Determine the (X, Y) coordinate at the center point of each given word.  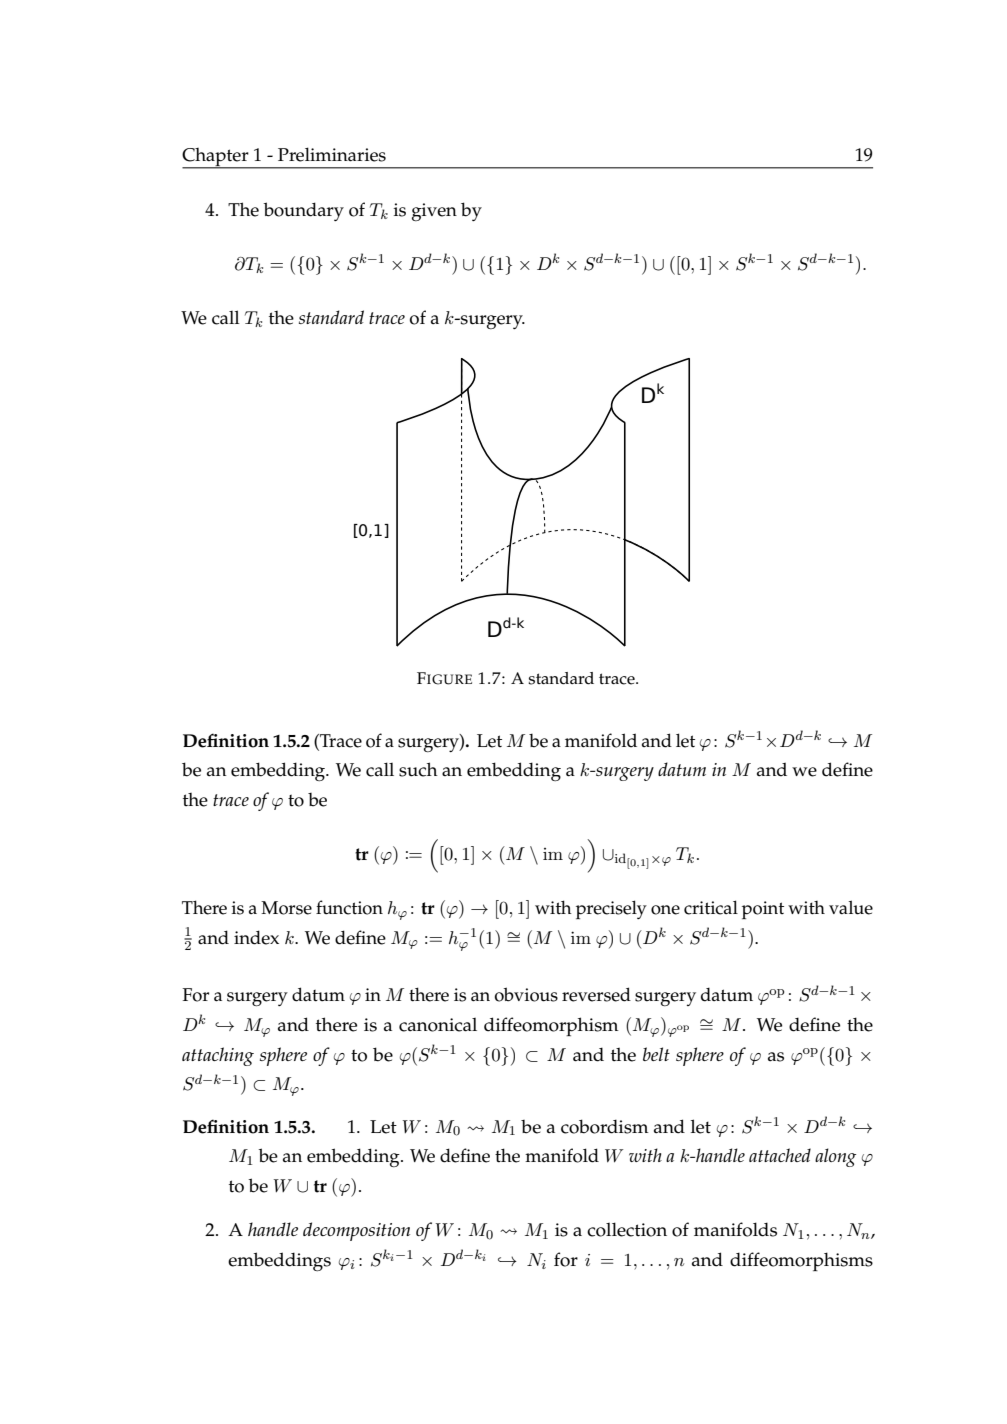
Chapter (216, 158)
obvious (526, 994)
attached (780, 1155)
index (256, 937)
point (763, 910)
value (851, 907)
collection (627, 1229)
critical (711, 907)
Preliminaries (332, 154)
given (434, 212)
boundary (303, 211)
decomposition (356, 1231)
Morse (286, 908)
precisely (611, 909)
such (418, 769)
